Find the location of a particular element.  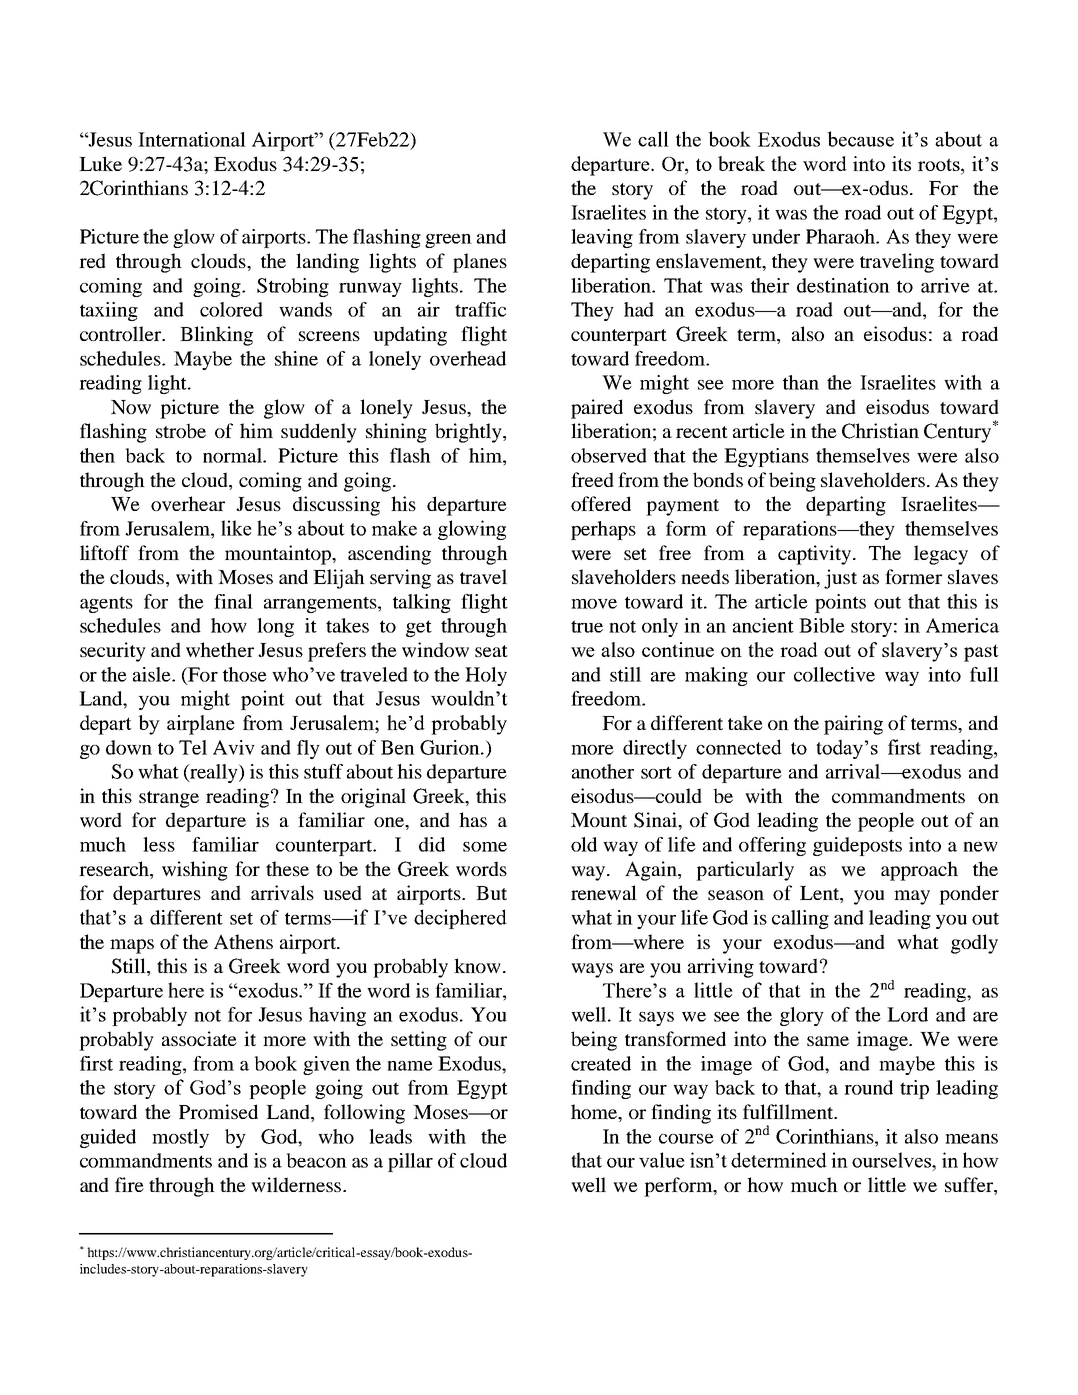

some is located at coordinates (485, 847).
